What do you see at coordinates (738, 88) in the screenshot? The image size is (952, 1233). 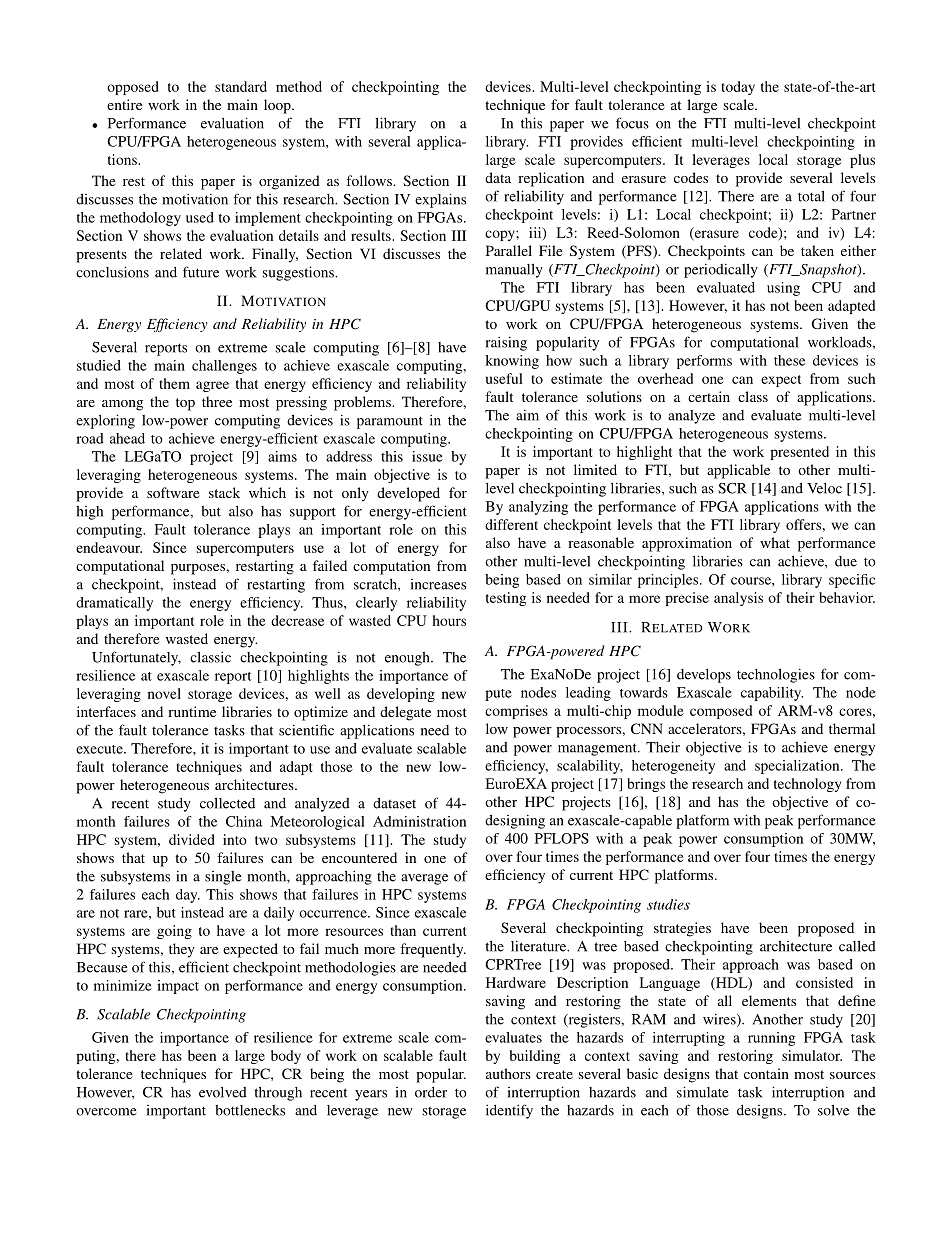 I see `today` at bounding box center [738, 88].
